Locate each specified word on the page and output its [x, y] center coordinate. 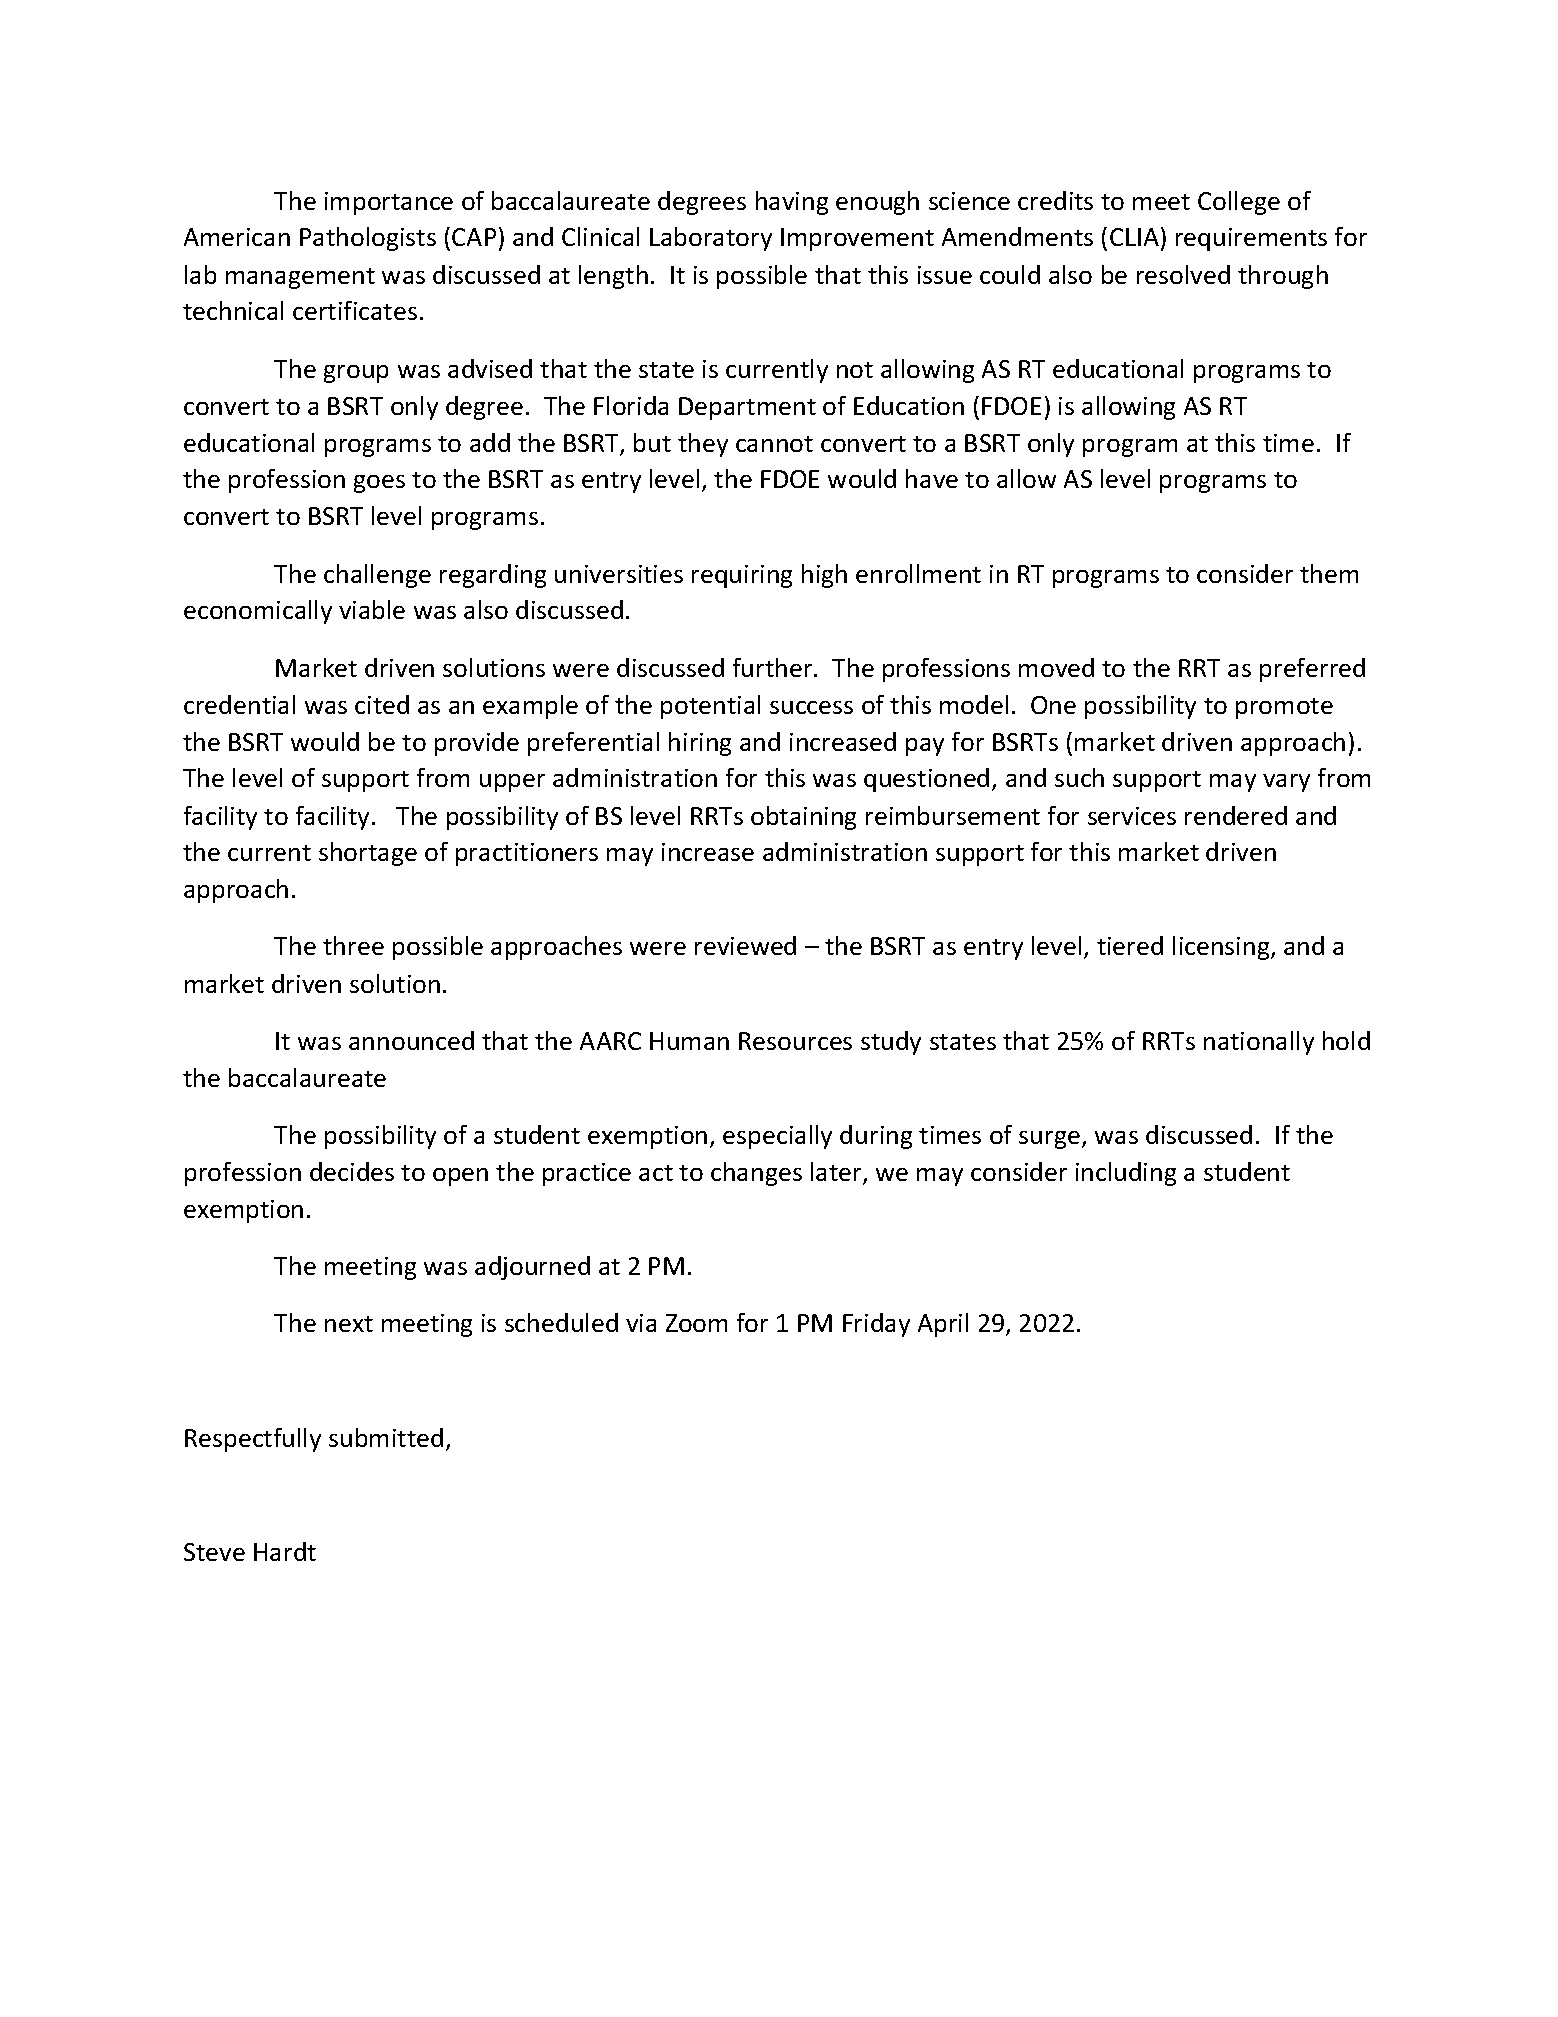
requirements [1251, 239]
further [774, 667]
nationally [1259, 1043]
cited [382, 704]
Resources [795, 1041]
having [792, 203]
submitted [386, 1437]
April [943, 1325]
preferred [1312, 670]
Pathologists [368, 239]
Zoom [696, 1323]
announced [411, 1040]
